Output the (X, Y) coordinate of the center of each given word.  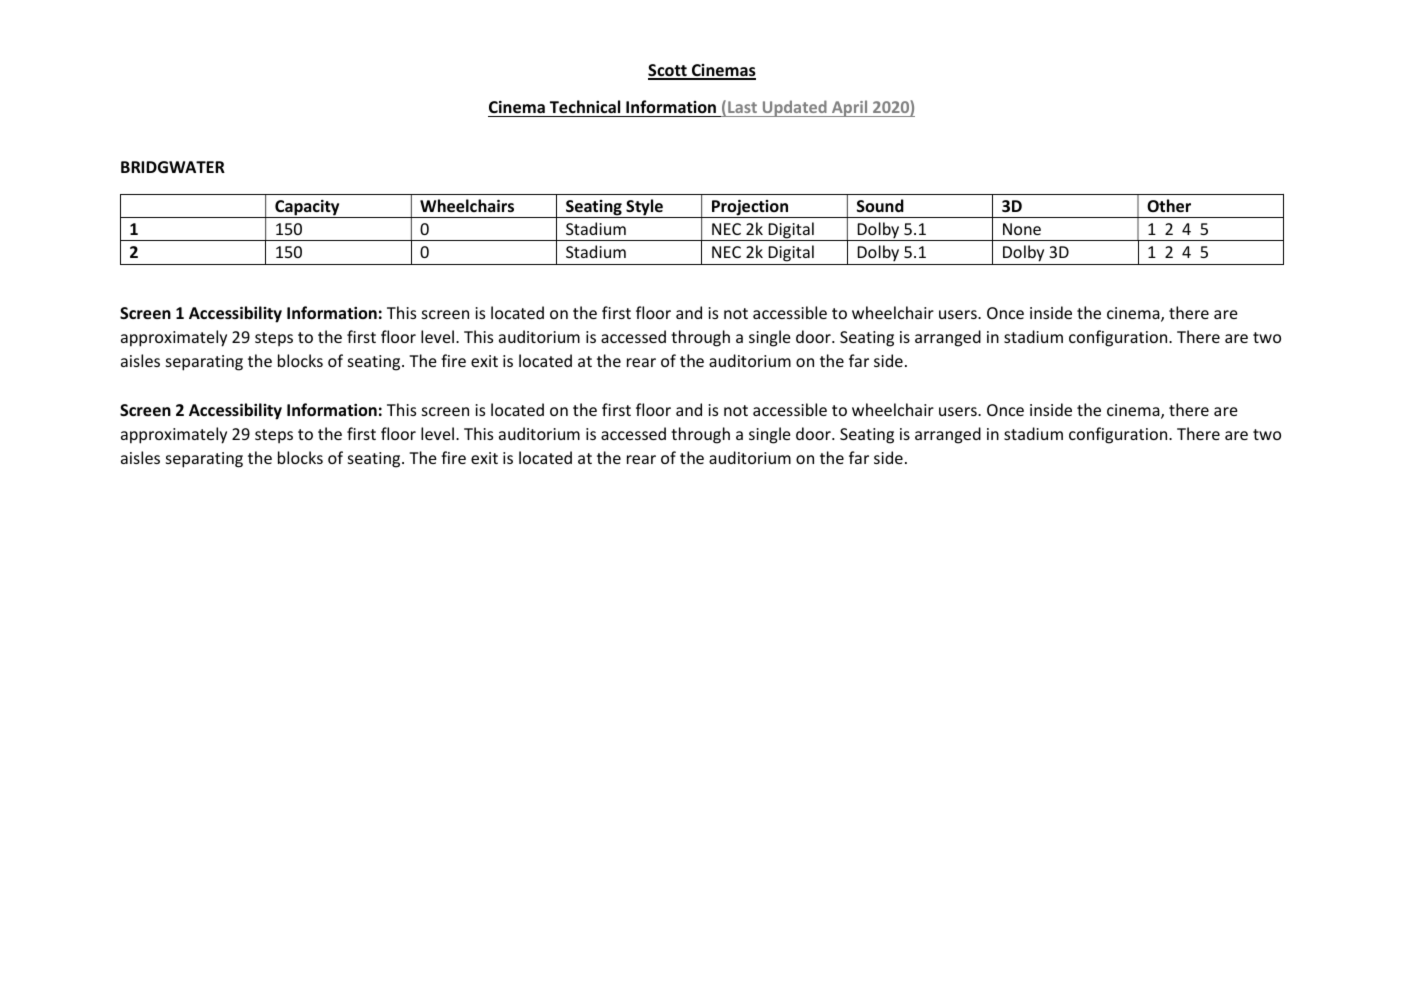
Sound (880, 205)
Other (1169, 205)
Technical (585, 108)
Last (742, 109)
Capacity (307, 209)
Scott (668, 71)
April (850, 108)
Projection (750, 208)
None (1022, 229)
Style (644, 208)
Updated (794, 108)
